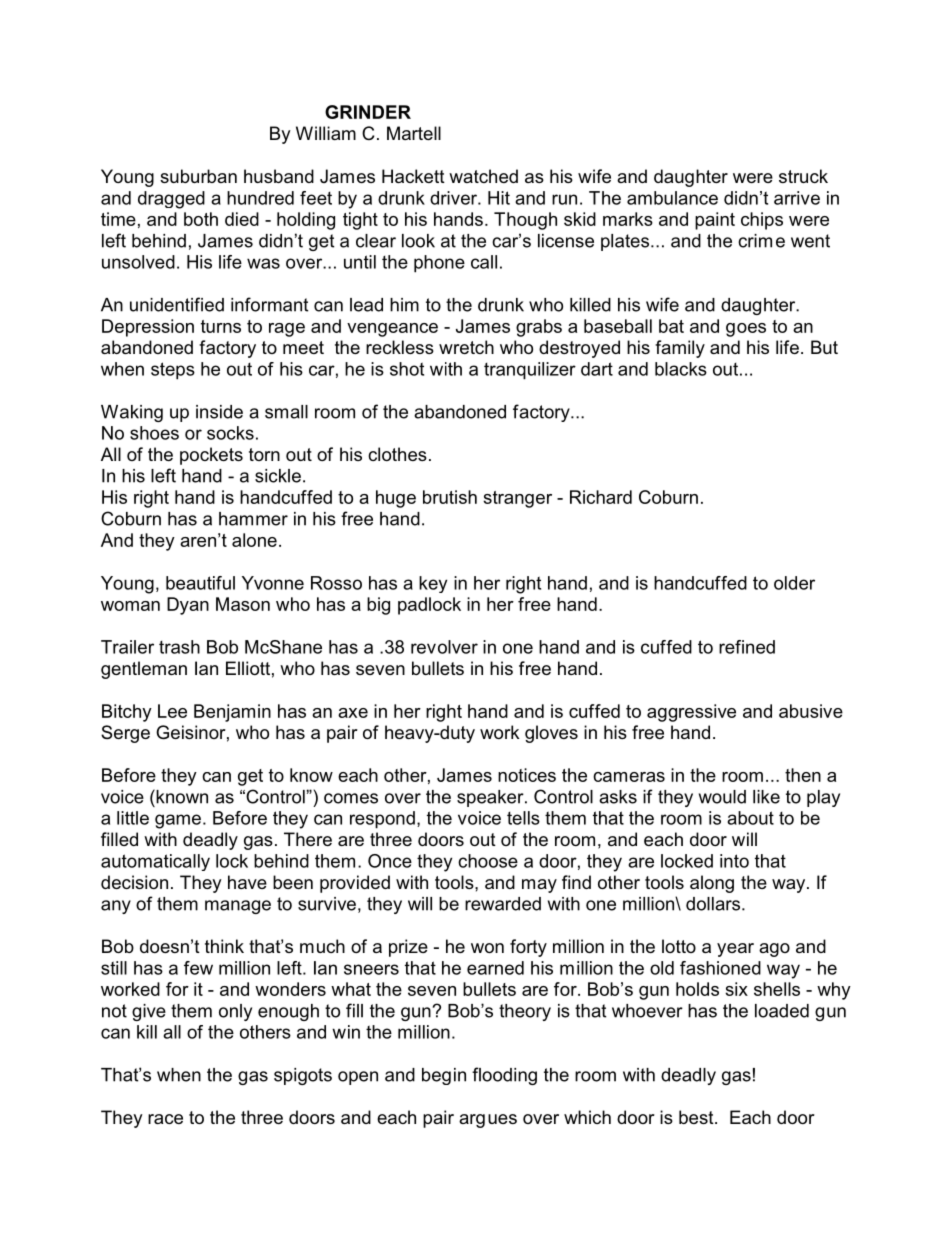 The width and height of the page is (952, 1233). What do you see at coordinates (165, 1119) in the page?
I see `race` at bounding box center [165, 1119].
